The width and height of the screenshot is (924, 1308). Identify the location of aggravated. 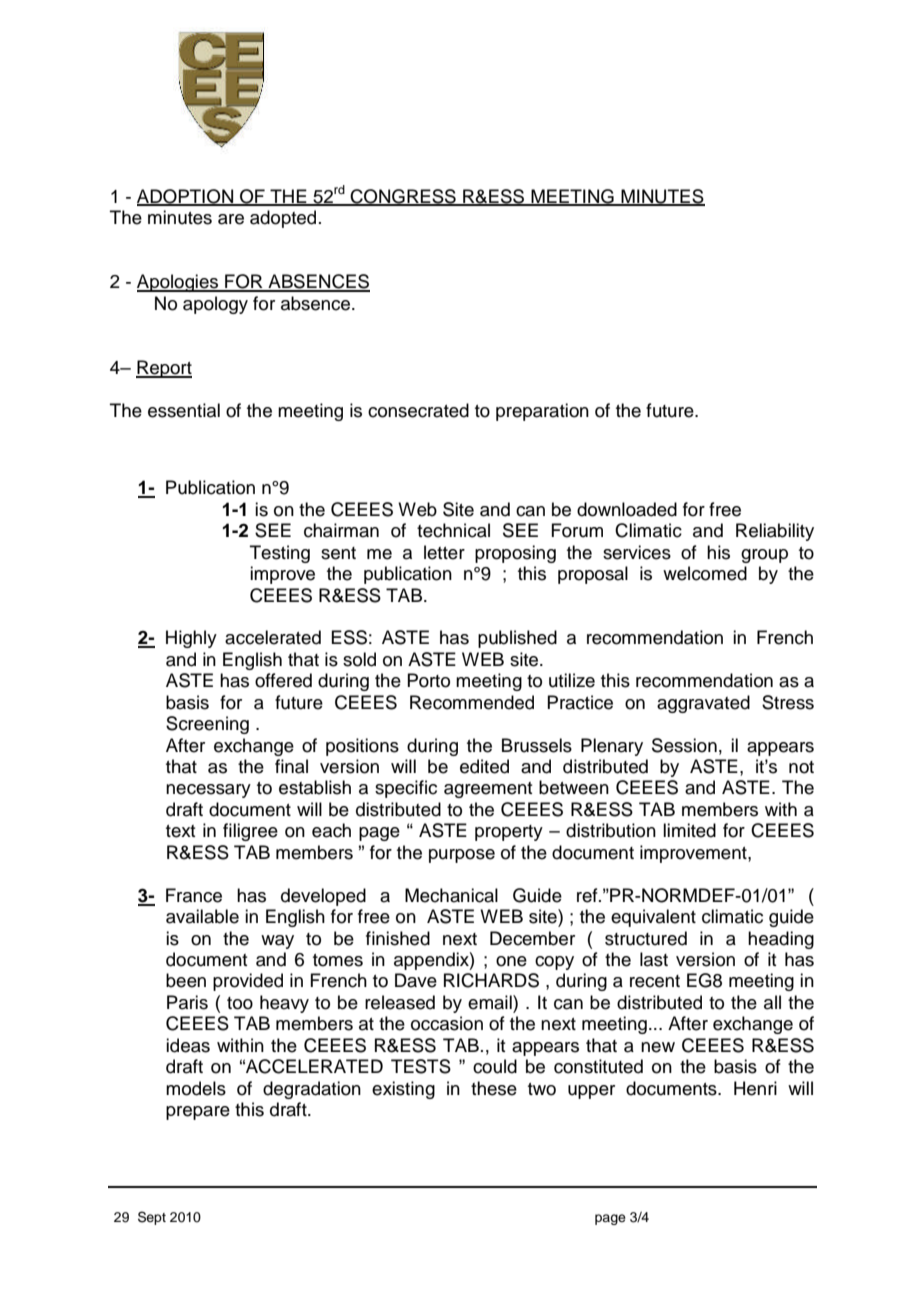
(703, 704).
